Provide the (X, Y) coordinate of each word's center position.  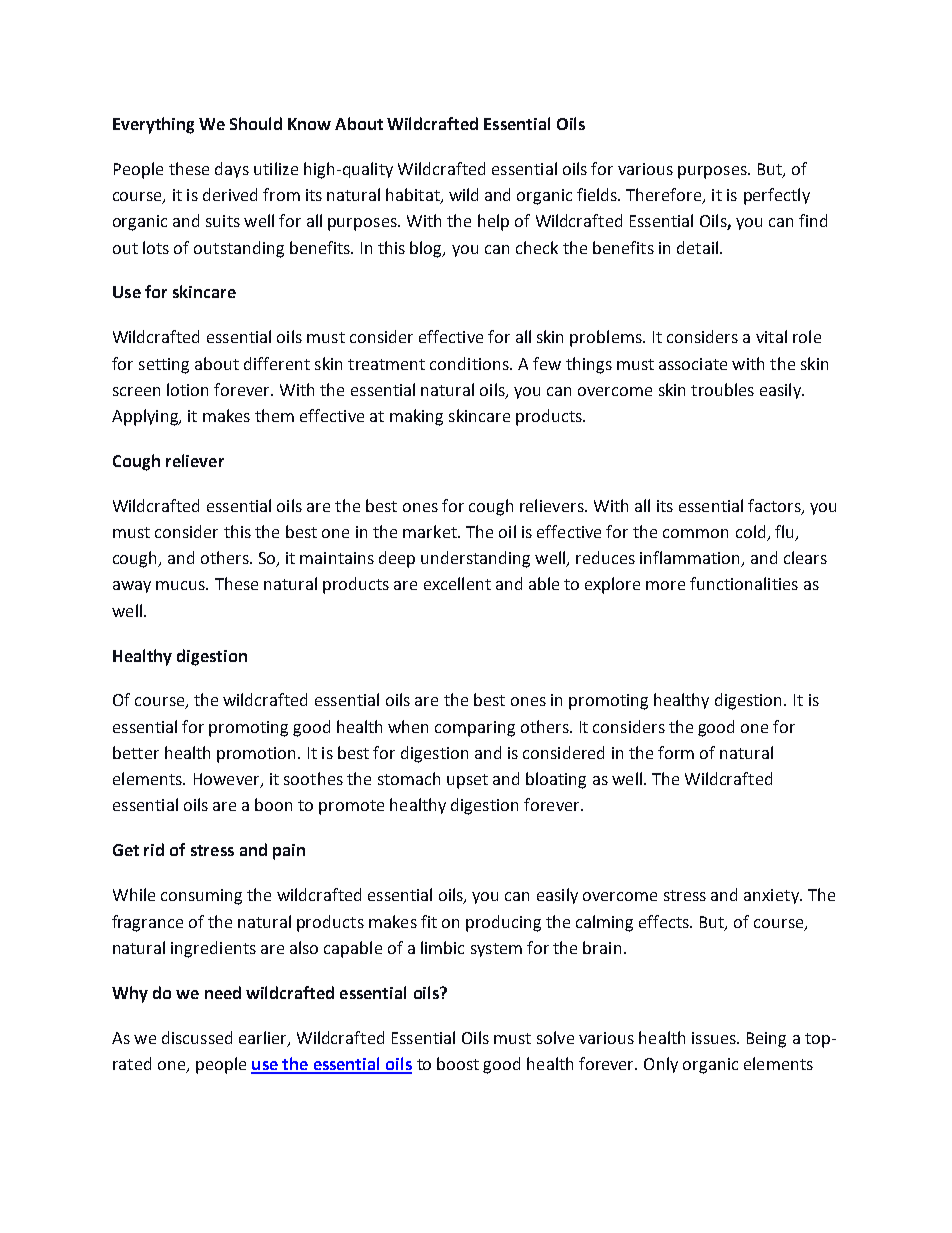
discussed (197, 1037)
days (232, 170)
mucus (181, 585)
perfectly (777, 196)
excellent (457, 583)
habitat (414, 196)
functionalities (744, 583)
